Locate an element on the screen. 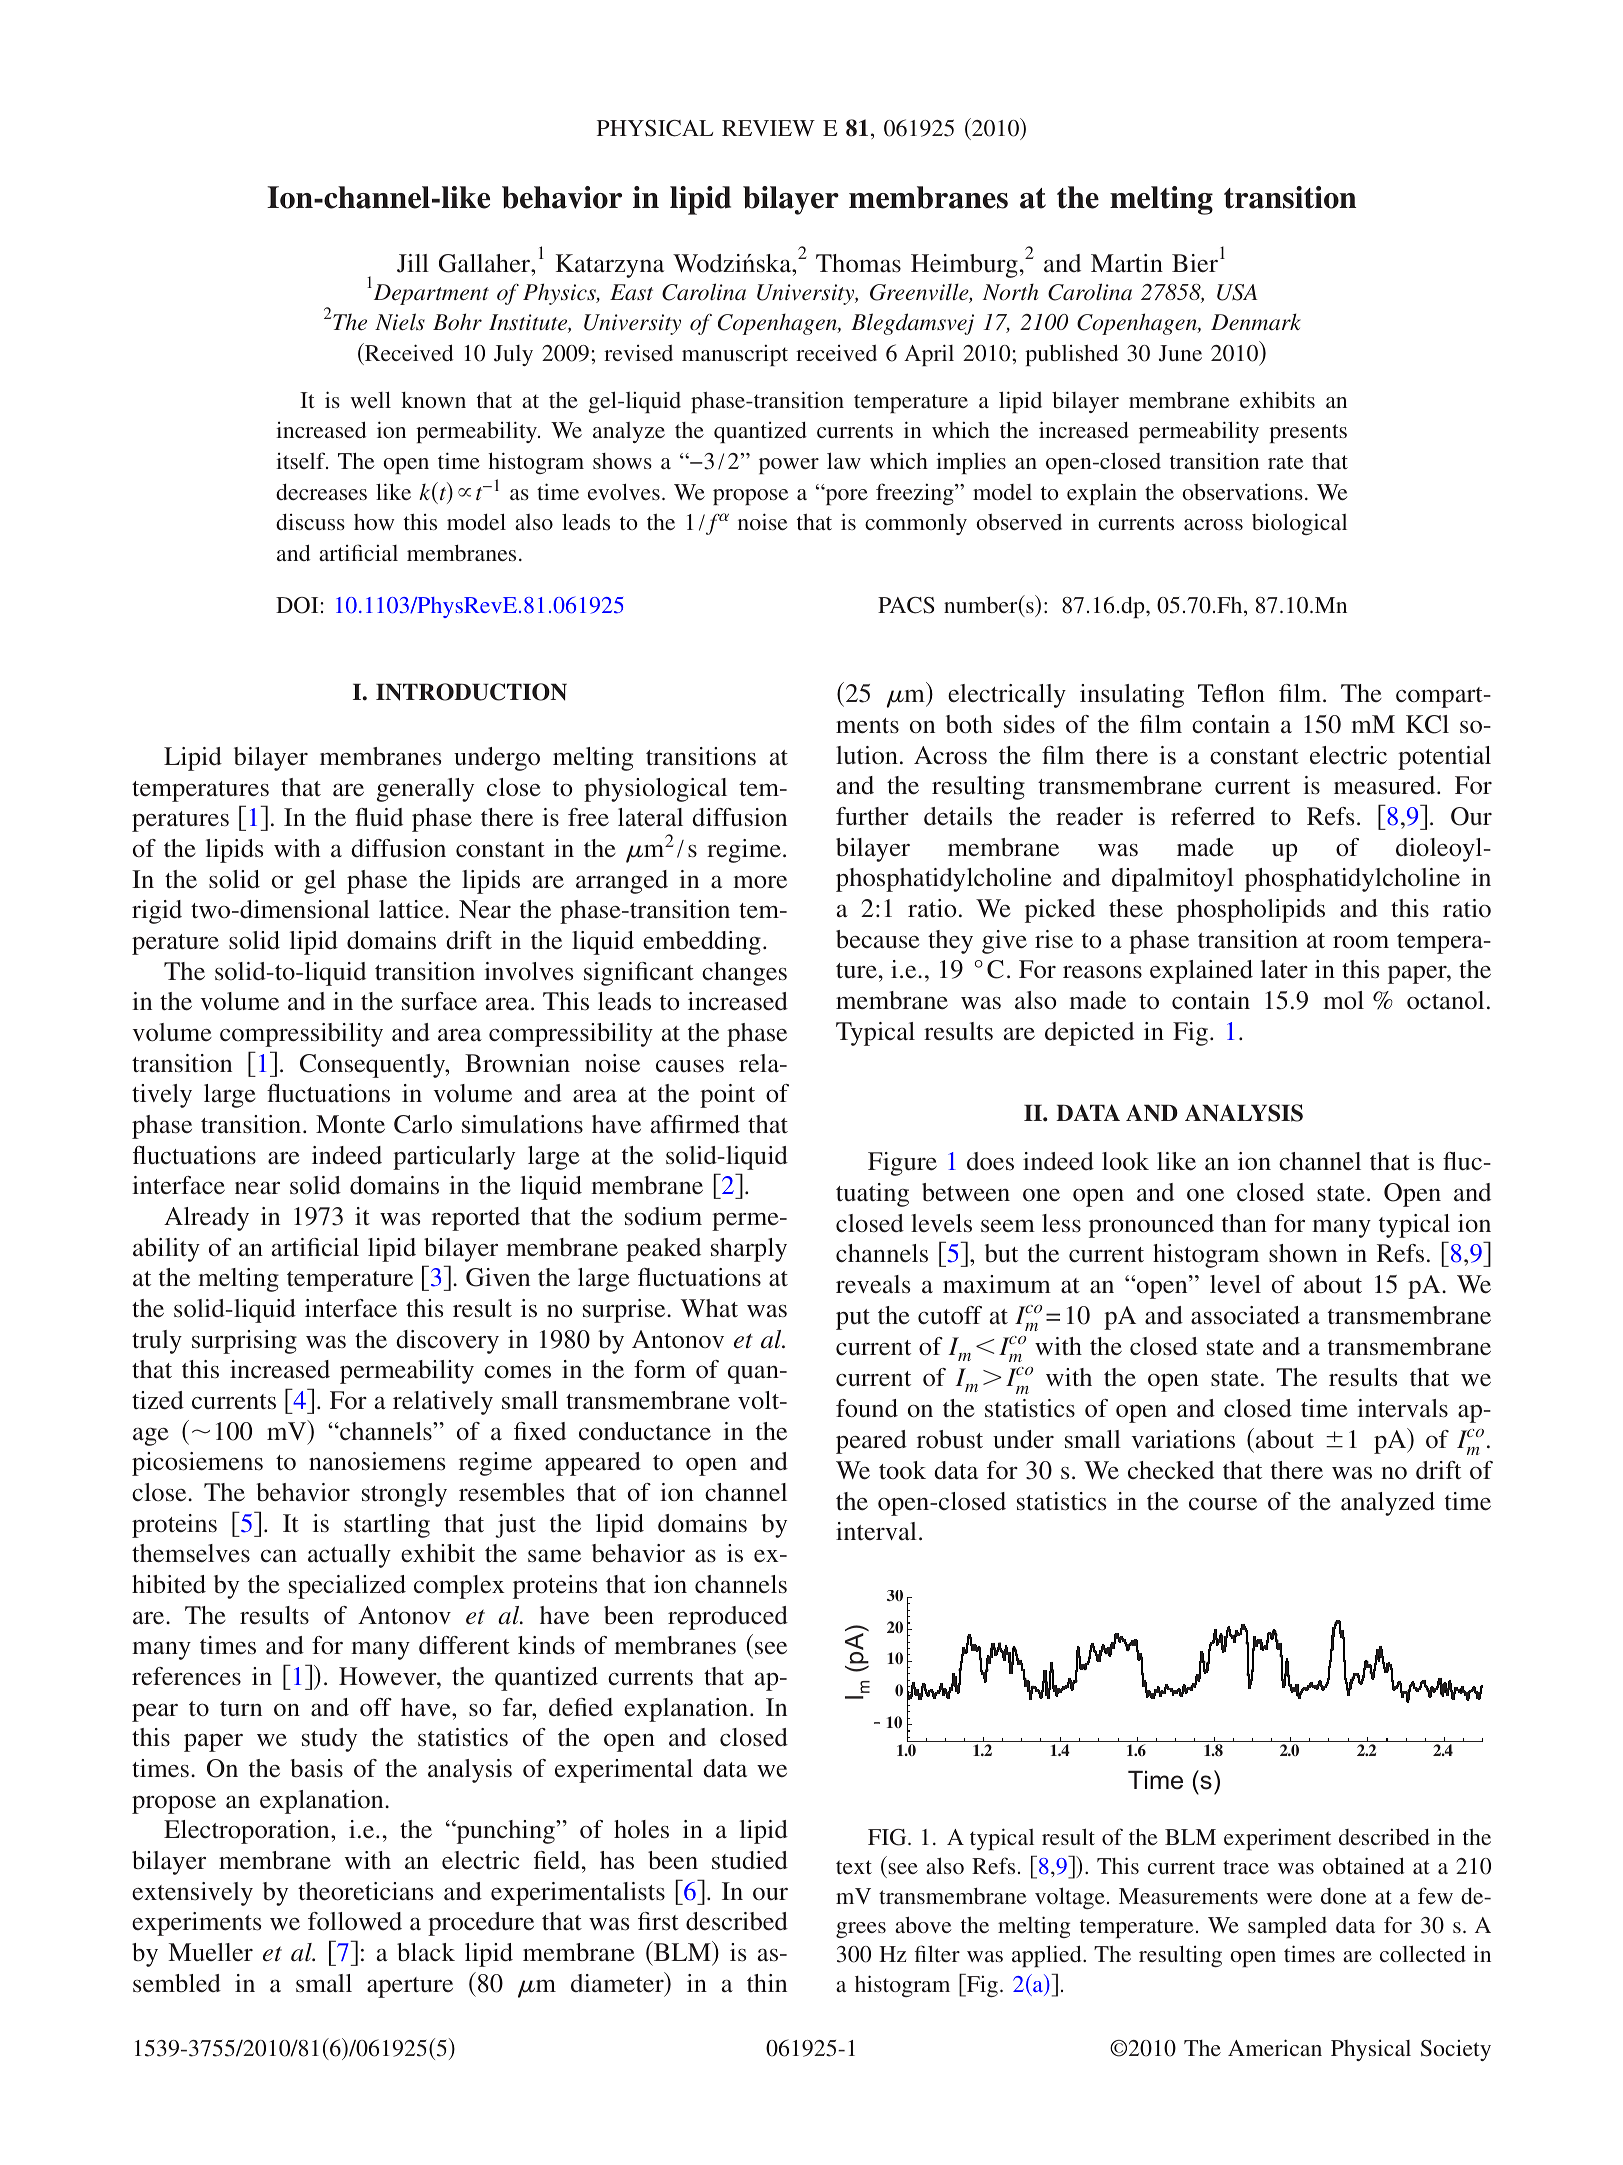 Image resolution: width=1623 pixels, height=2165 pixels. fluid is located at coordinates (379, 817).
